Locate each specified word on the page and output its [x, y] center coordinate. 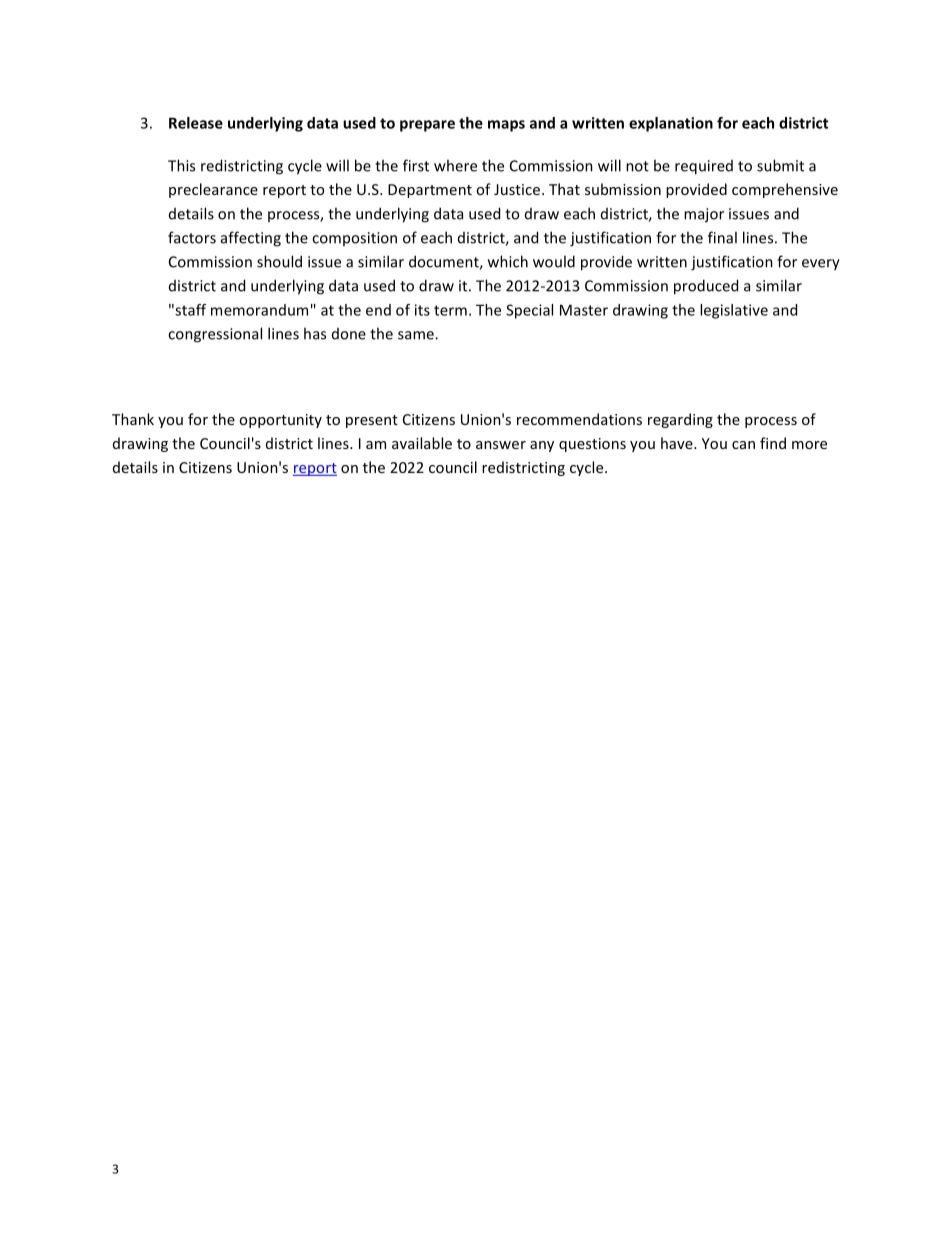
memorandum [259, 310]
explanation [671, 124]
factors [192, 237]
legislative [734, 311]
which [508, 261]
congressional [215, 335]
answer [501, 445]
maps [506, 126]
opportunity [280, 421]
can [743, 445]
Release [196, 123]
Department [430, 191]
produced [706, 287]
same [417, 335]
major [704, 215]
